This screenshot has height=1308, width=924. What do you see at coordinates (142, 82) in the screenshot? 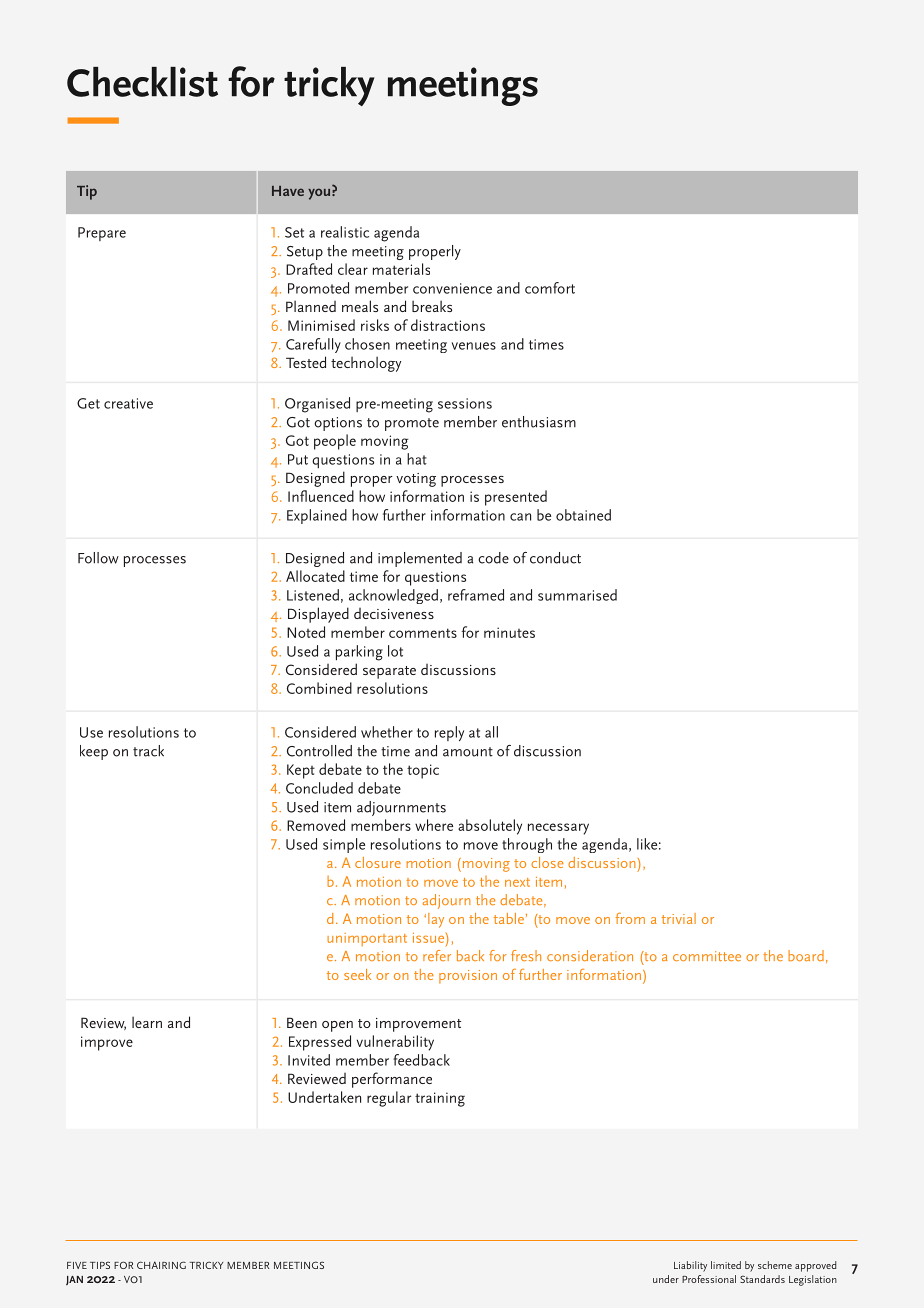
I see `Checklist` at bounding box center [142, 82].
